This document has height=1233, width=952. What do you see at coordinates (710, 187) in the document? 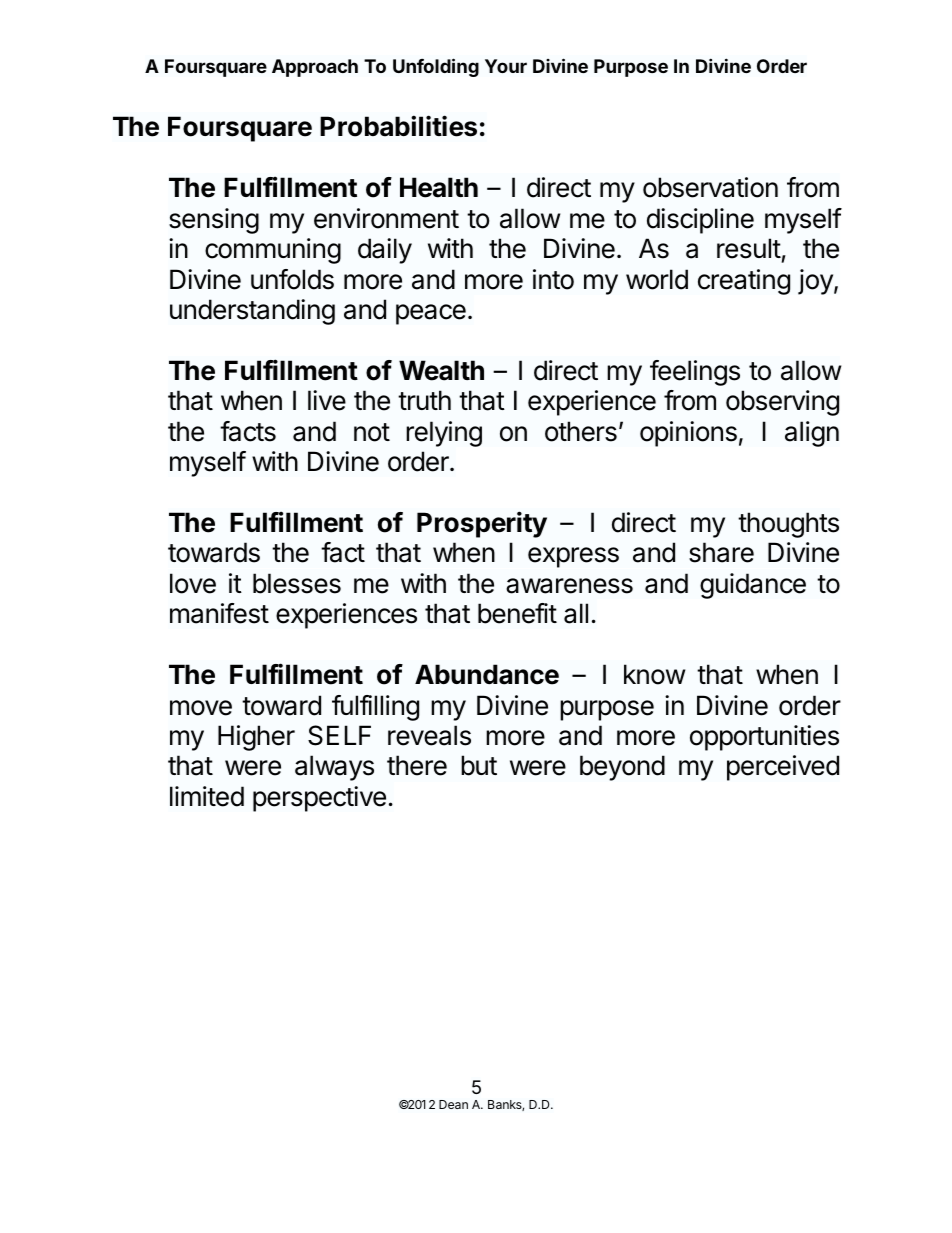
I see `observation` at bounding box center [710, 187].
